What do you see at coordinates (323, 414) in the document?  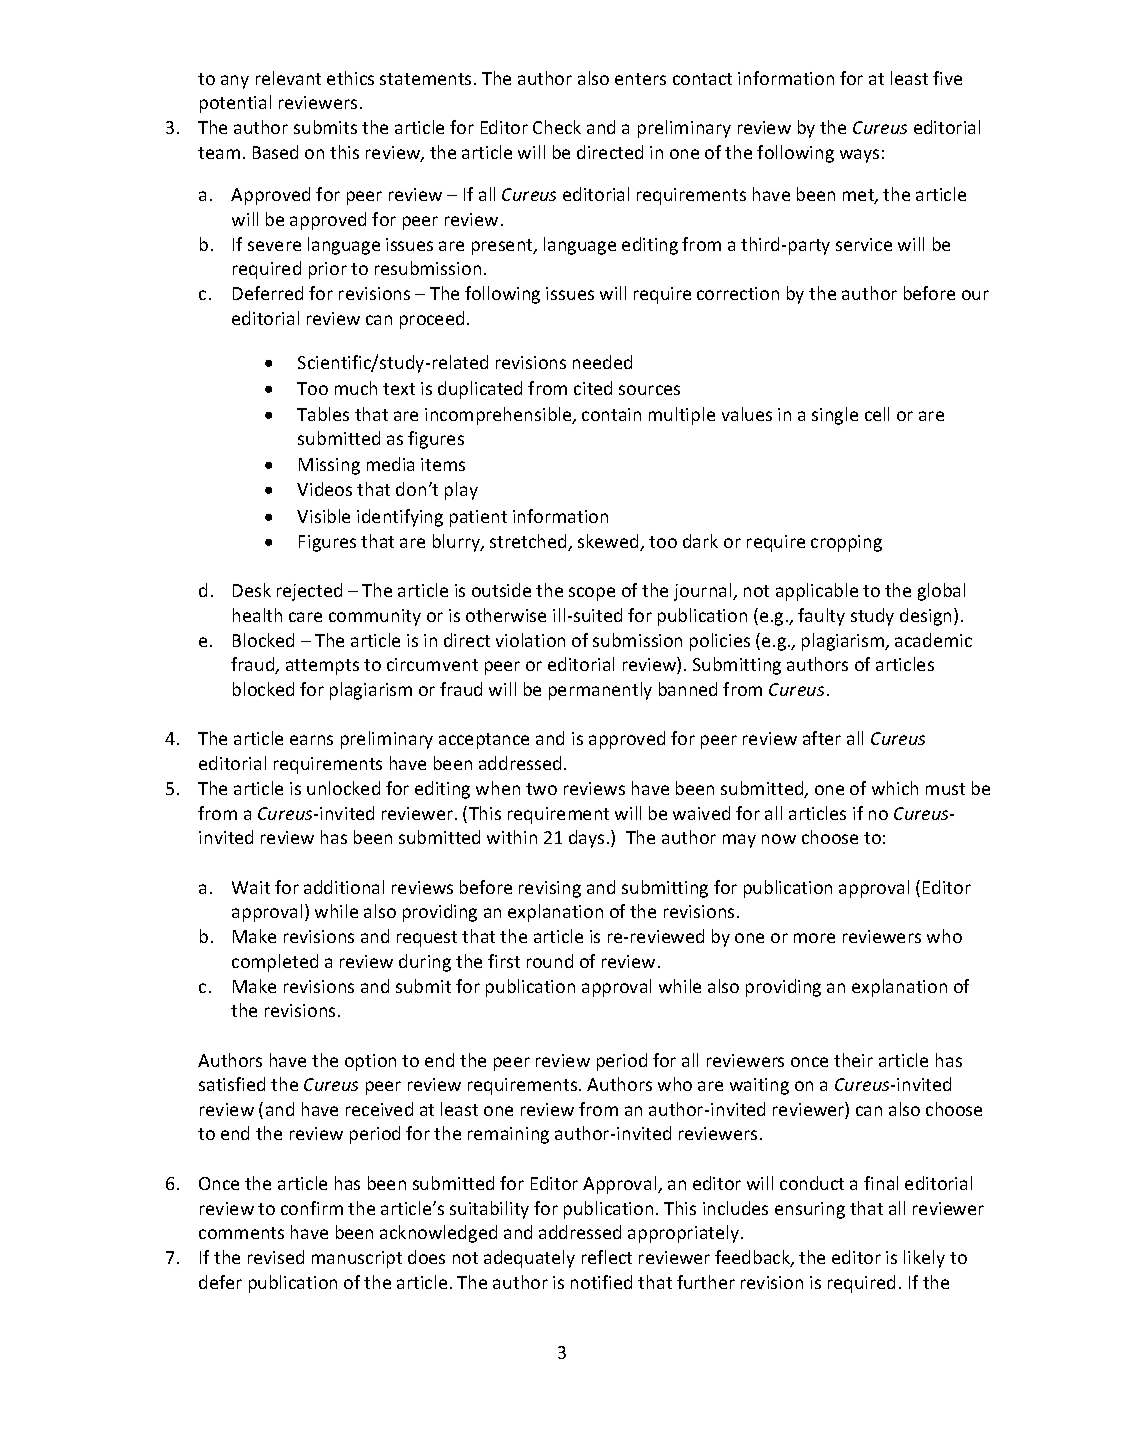 I see `Tables` at bounding box center [323, 414].
